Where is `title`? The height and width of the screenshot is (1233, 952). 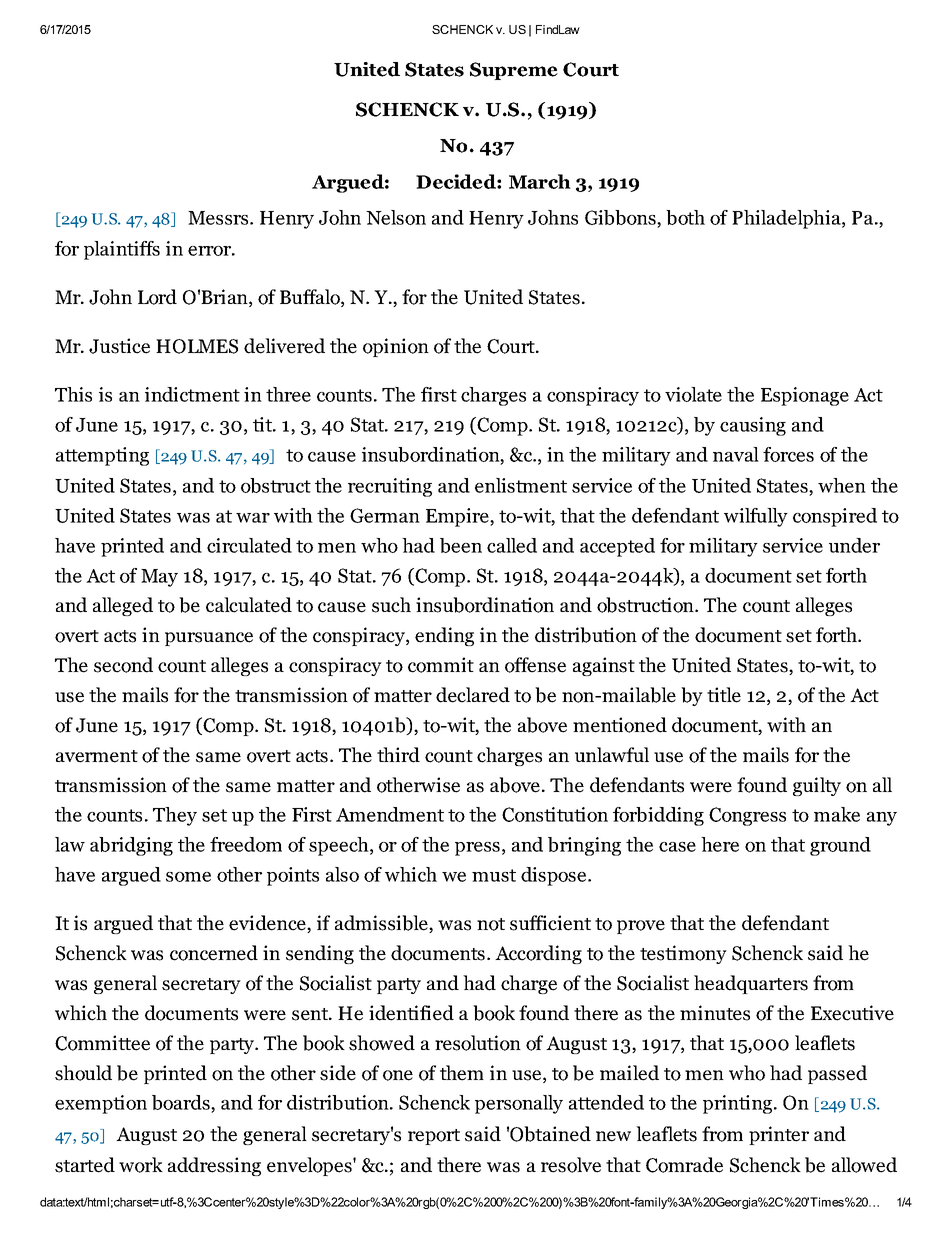 title is located at coordinates (724, 695).
